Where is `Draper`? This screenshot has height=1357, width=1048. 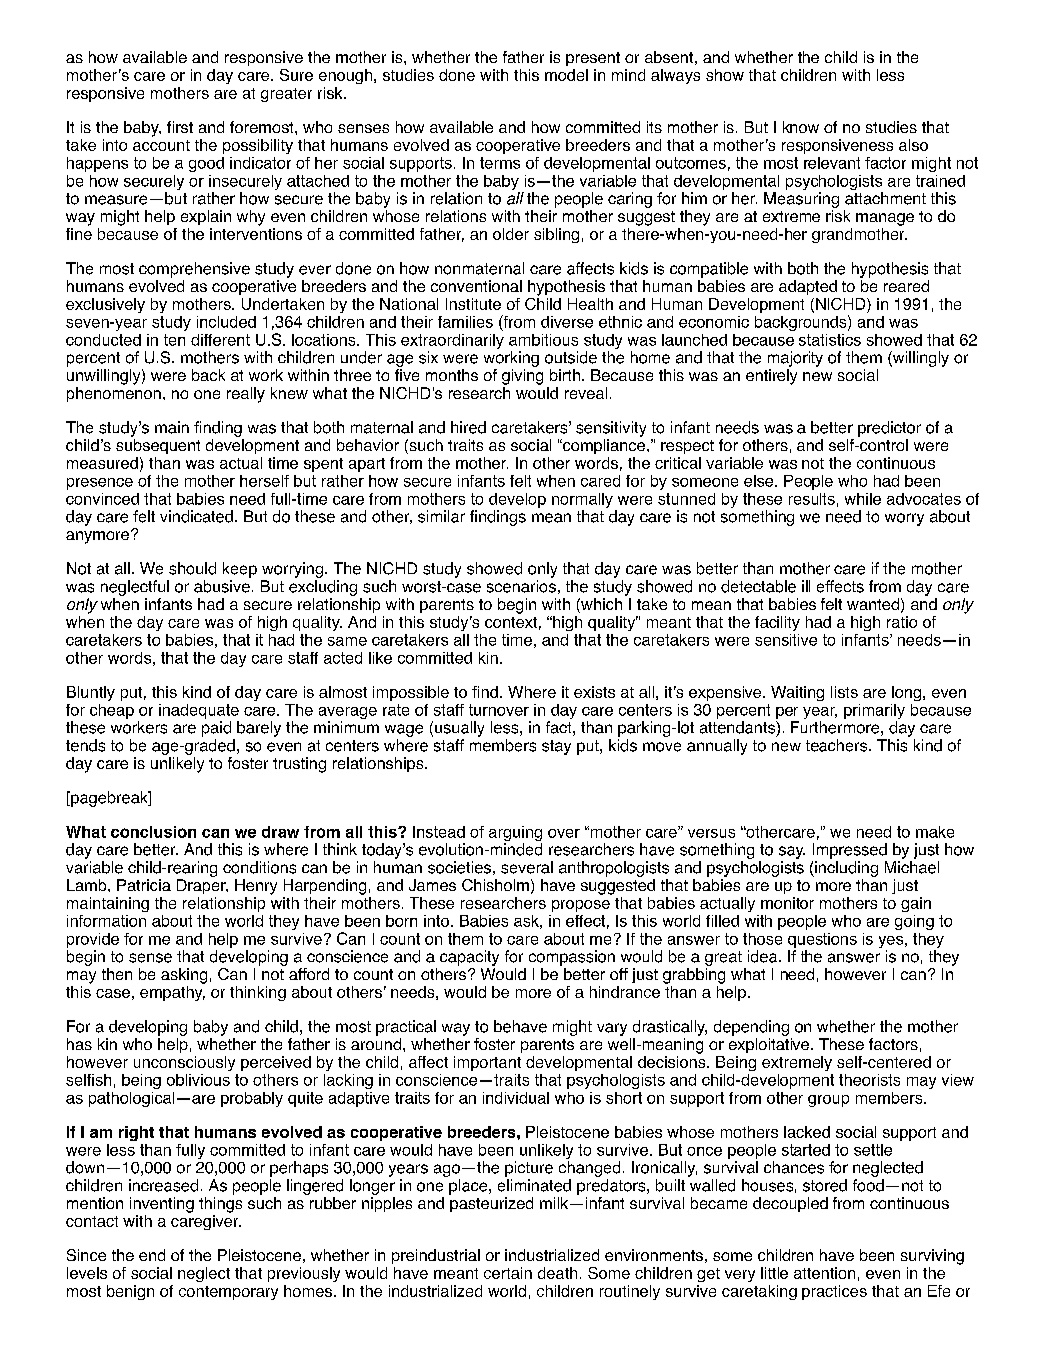
Draper is located at coordinates (202, 886).
